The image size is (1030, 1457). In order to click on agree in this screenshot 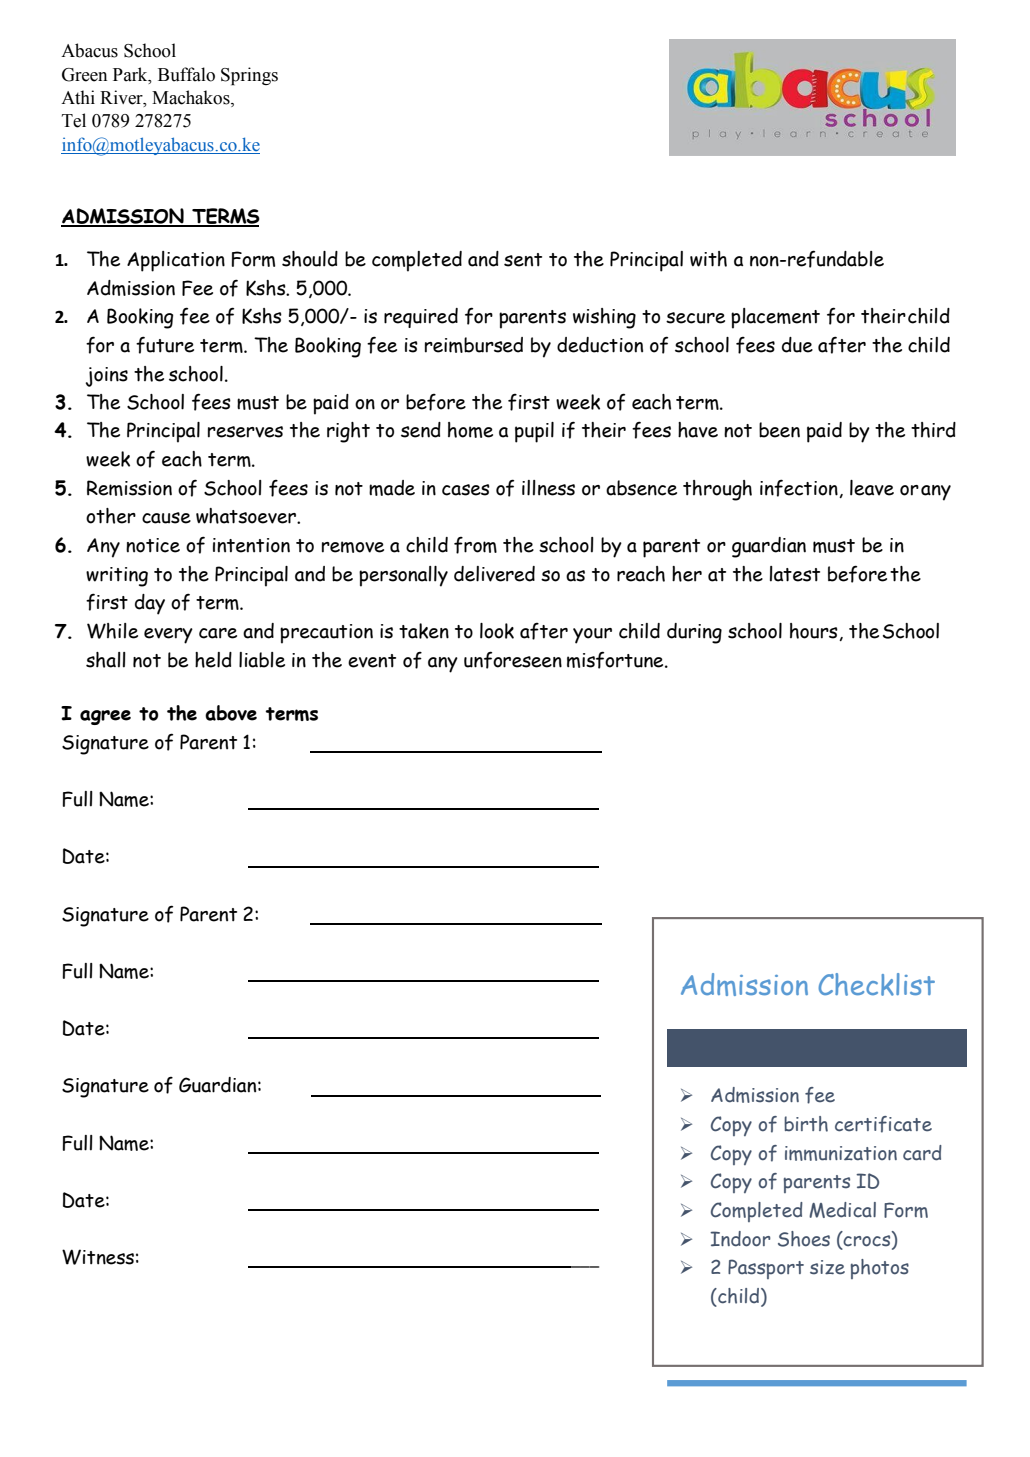, I will do `click(105, 717)`.
